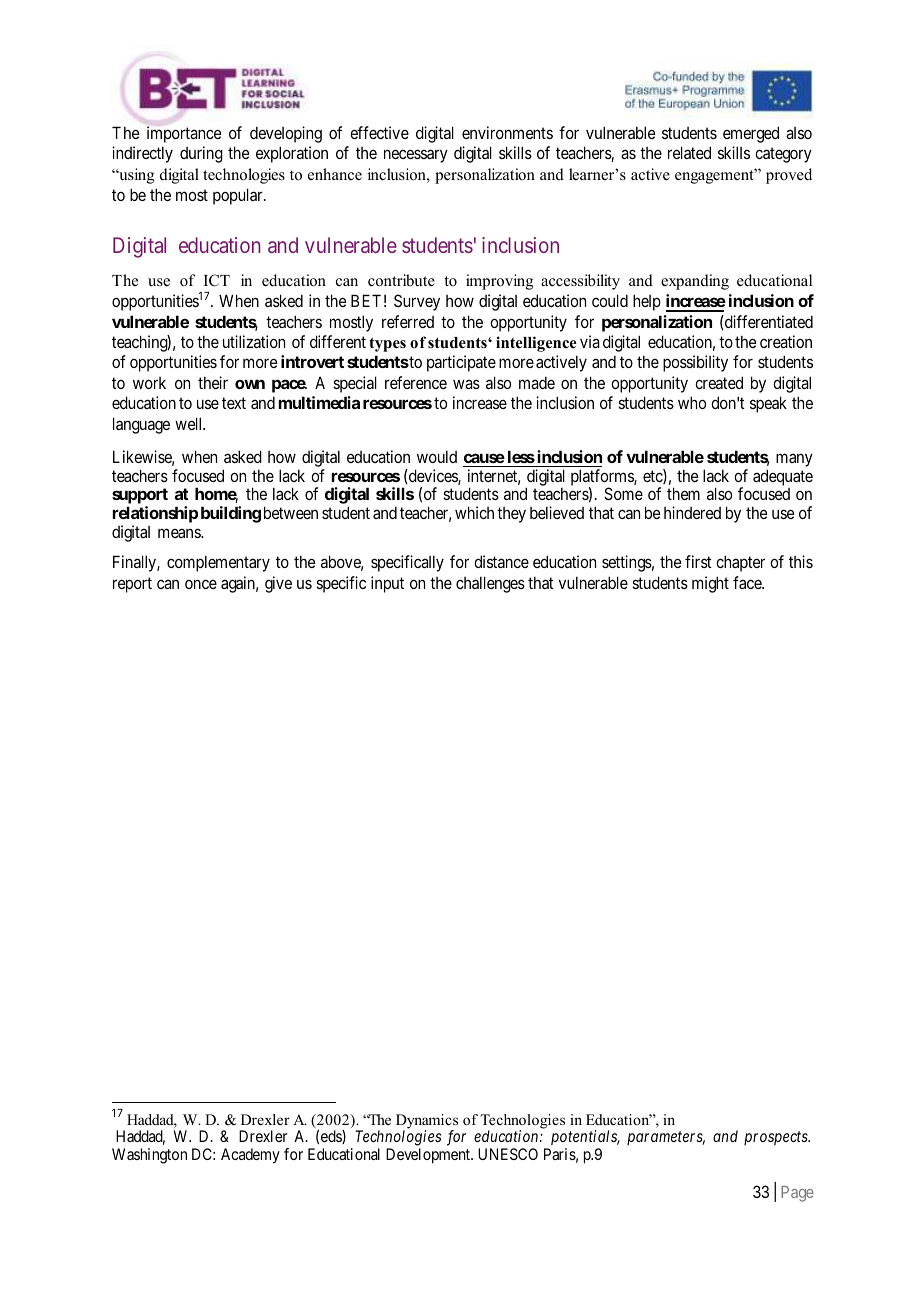 Image resolution: width=924 pixels, height=1308 pixels. What do you see at coordinates (710, 584) in the document?
I see `might` at bounding box center [710, 584].
